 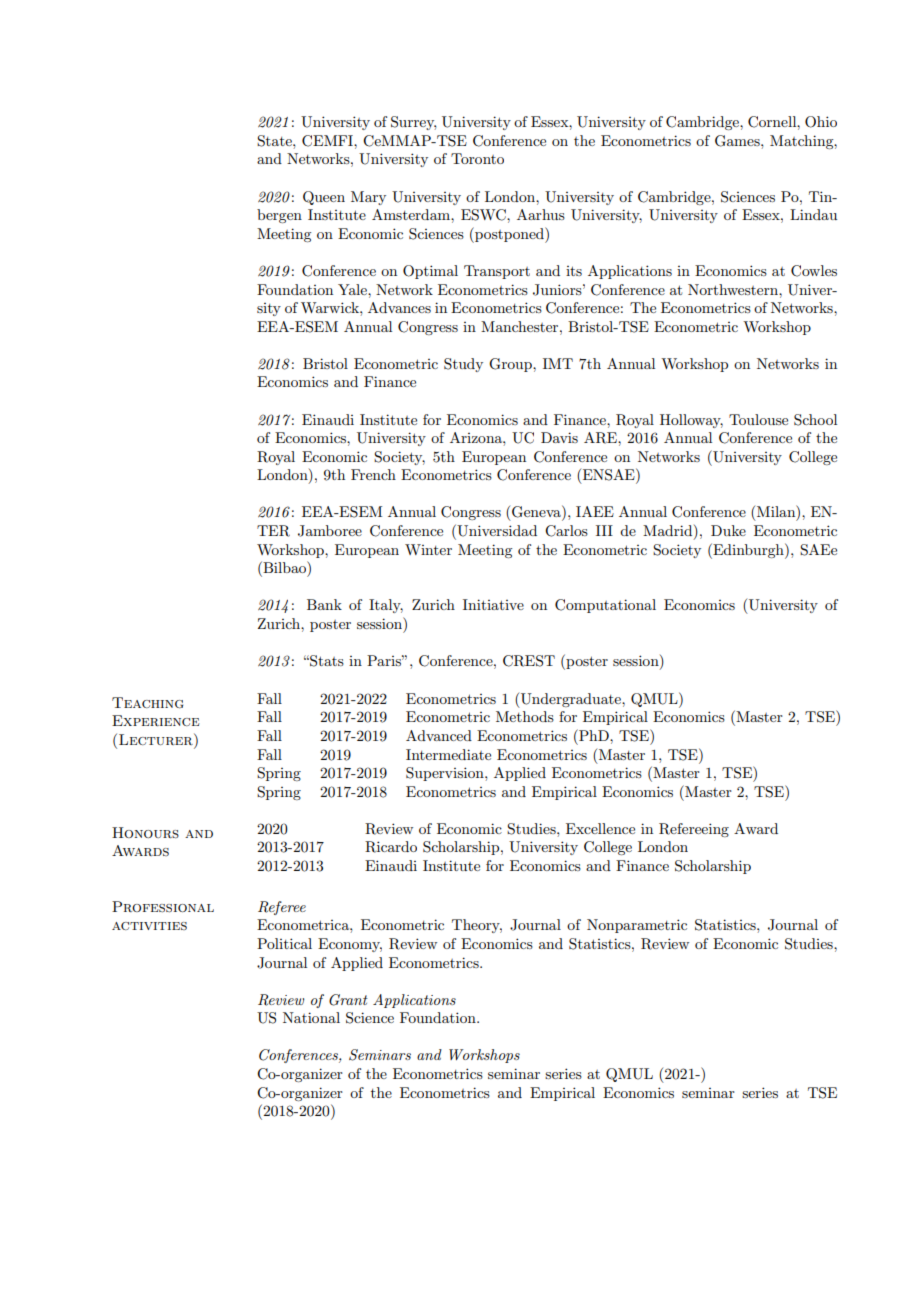 What do you see at coordinates (284, 943) in the image?
I see `Political` at bounding box center [284, 943].
